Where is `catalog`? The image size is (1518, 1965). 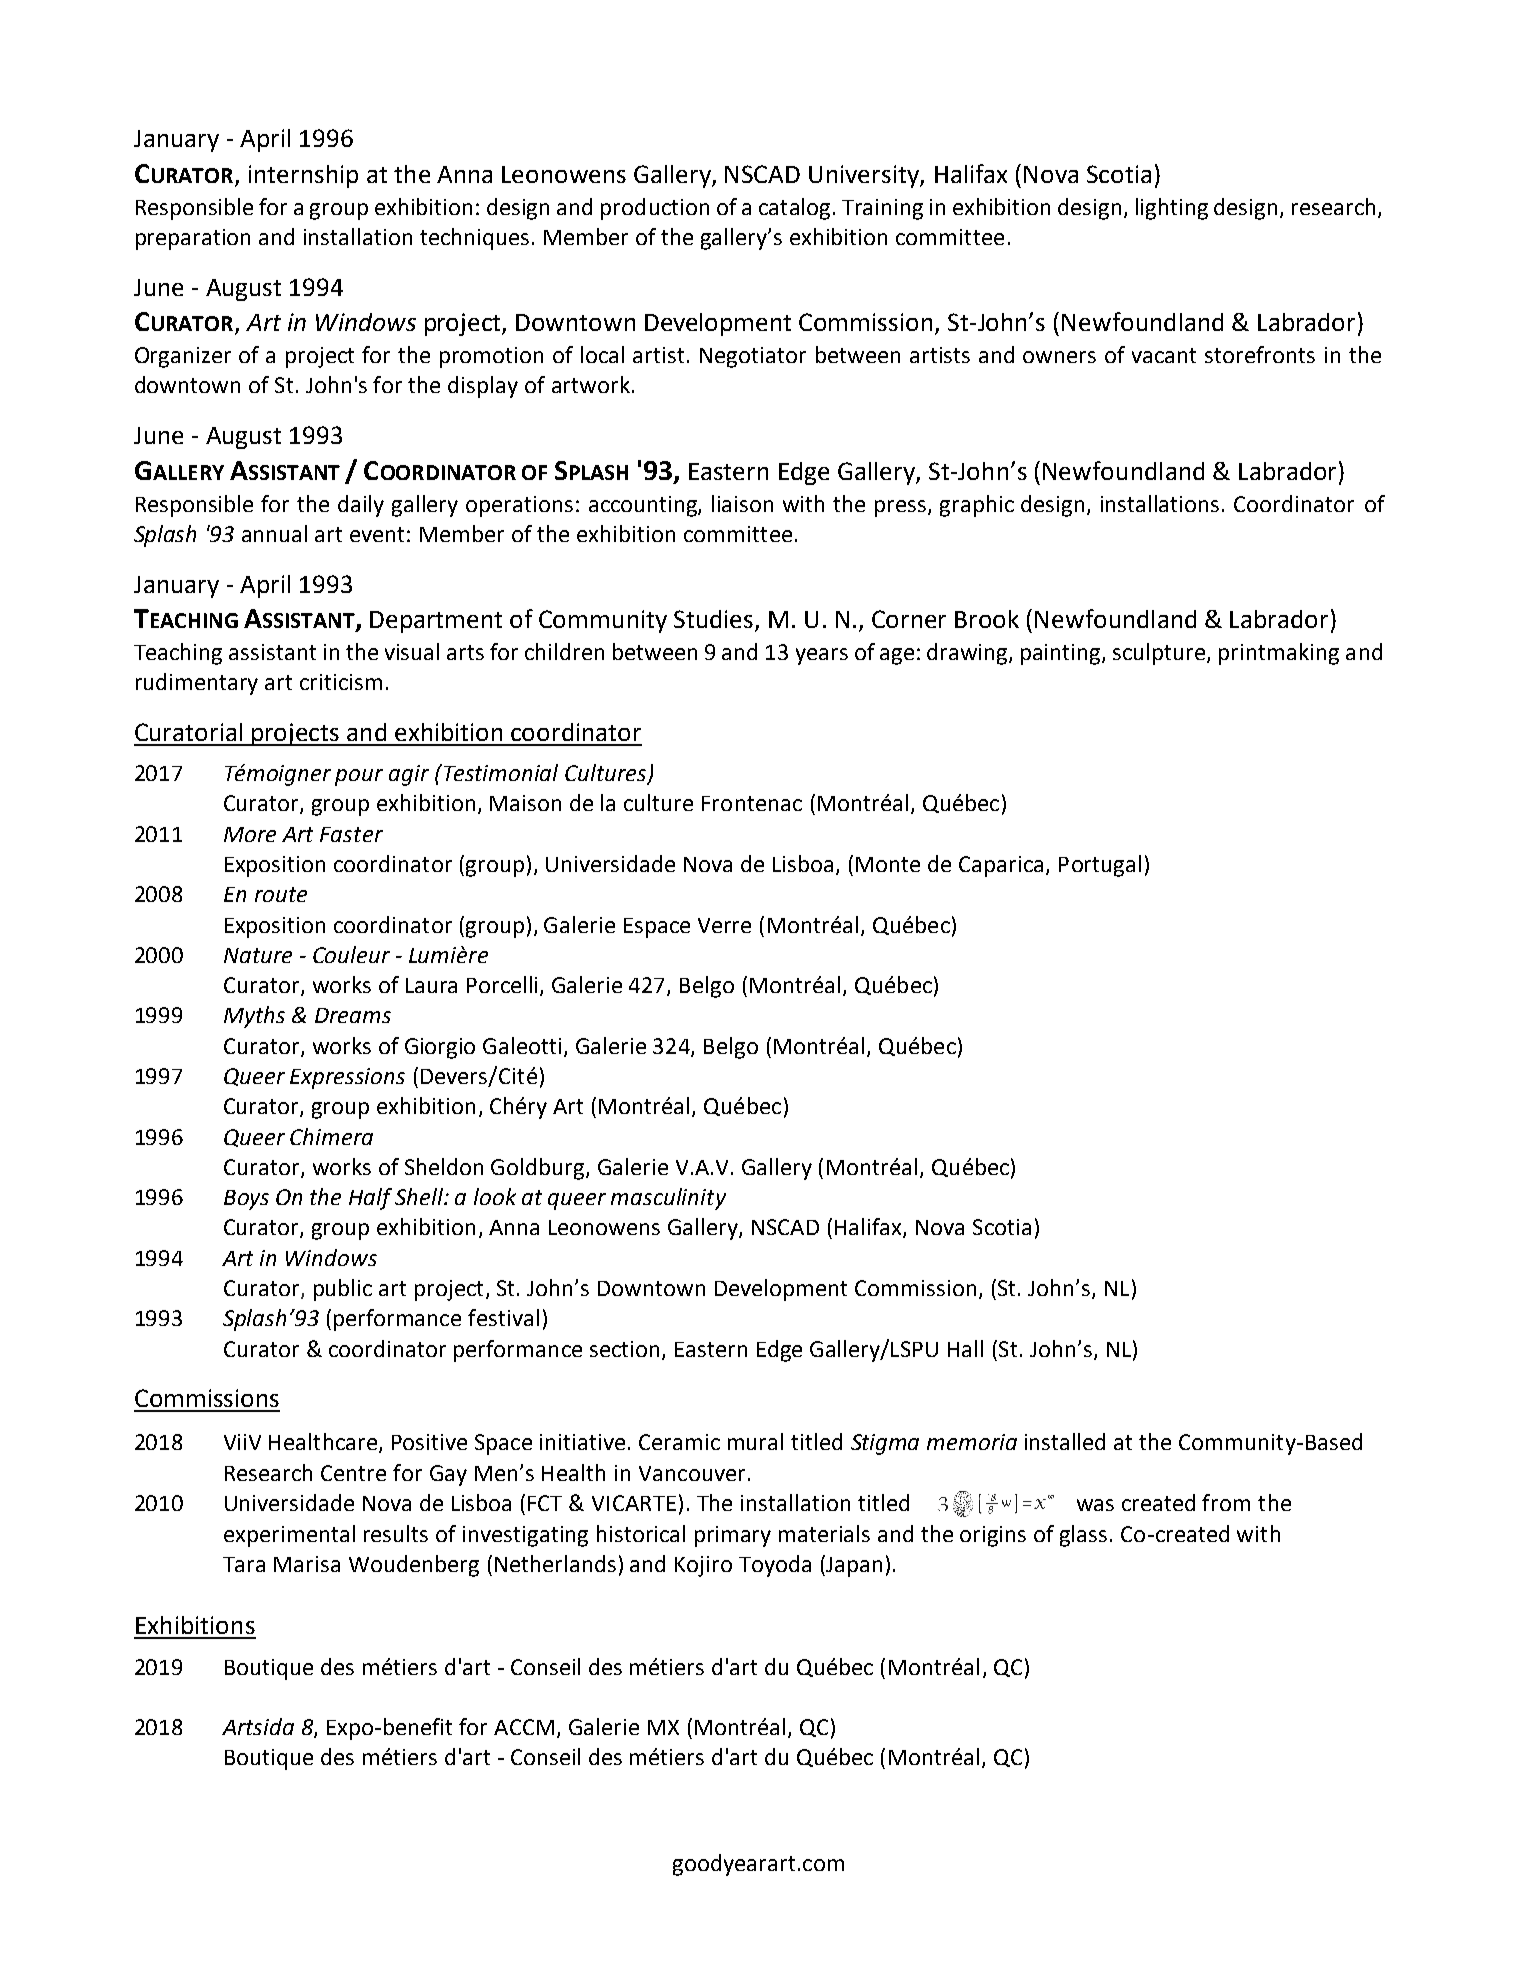 catalog is located at coordinates (794, 209).
